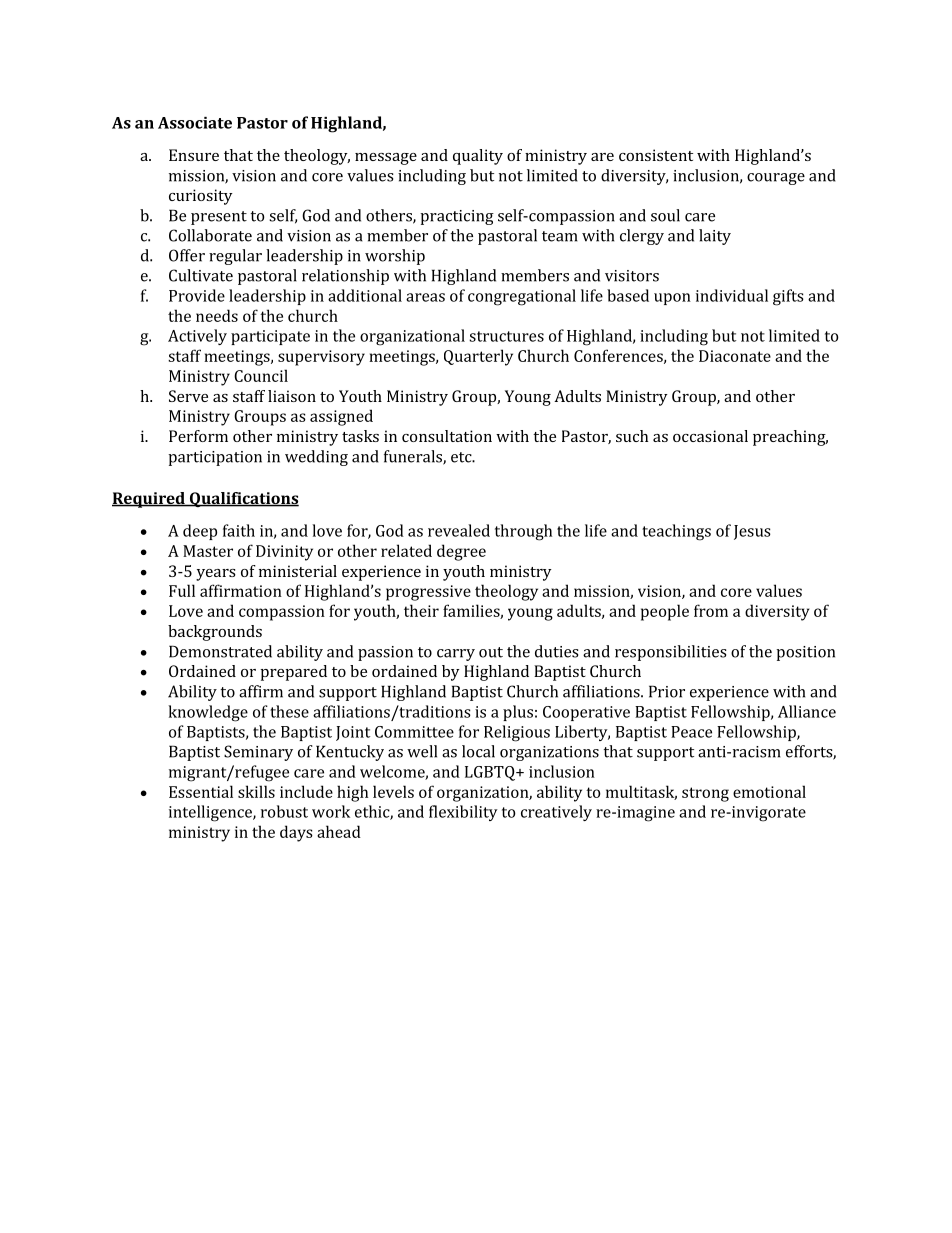  What do you see at coordinates (215, 458) in the image?
I see `participation` at bounding box center [215, 458].
